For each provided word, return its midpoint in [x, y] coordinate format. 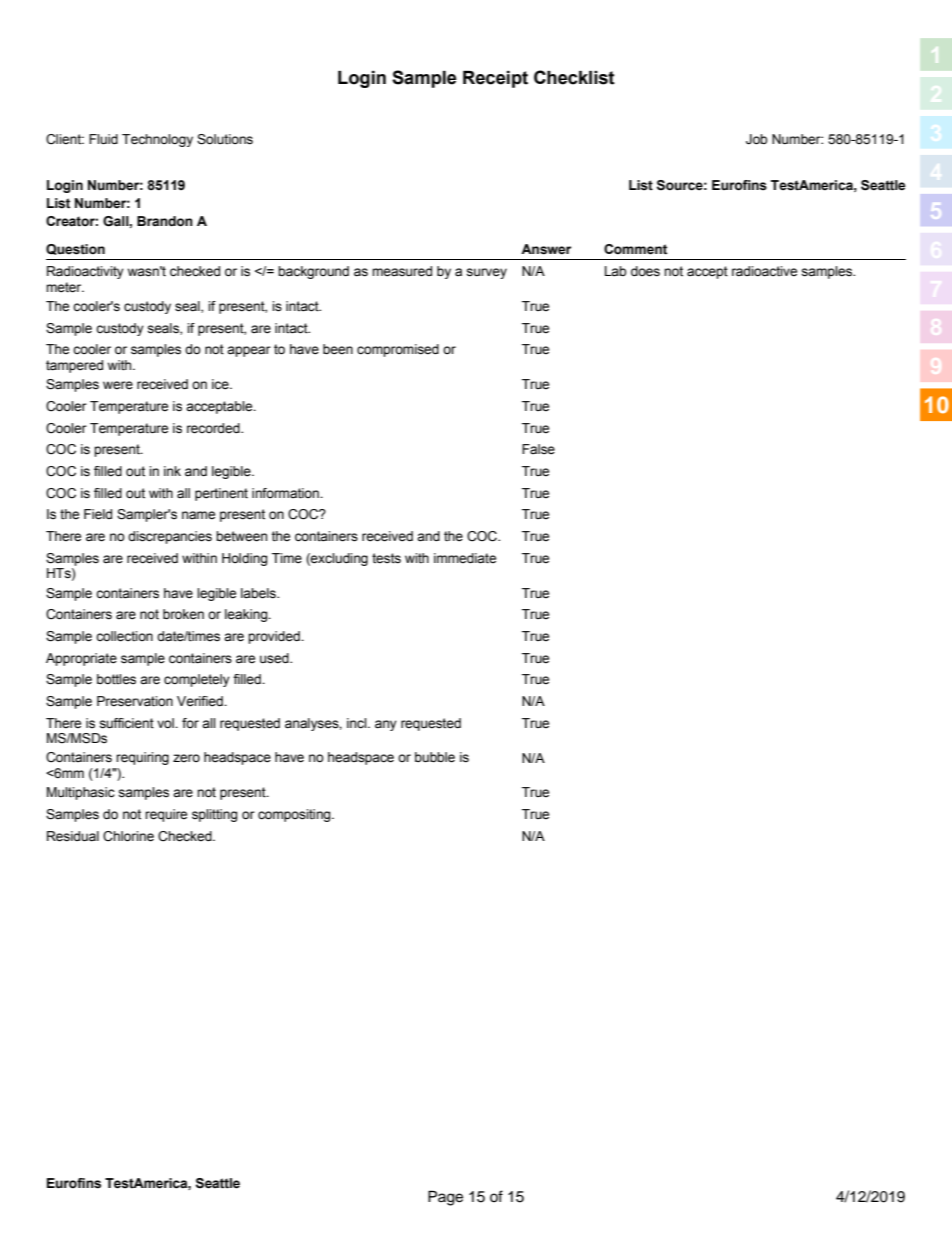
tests [386, 558]
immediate [465, 558]
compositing [295, 815]
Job [756, 139]
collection [124, 636]
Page [445, 1198]
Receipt [495, 79]
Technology [157, 140]
